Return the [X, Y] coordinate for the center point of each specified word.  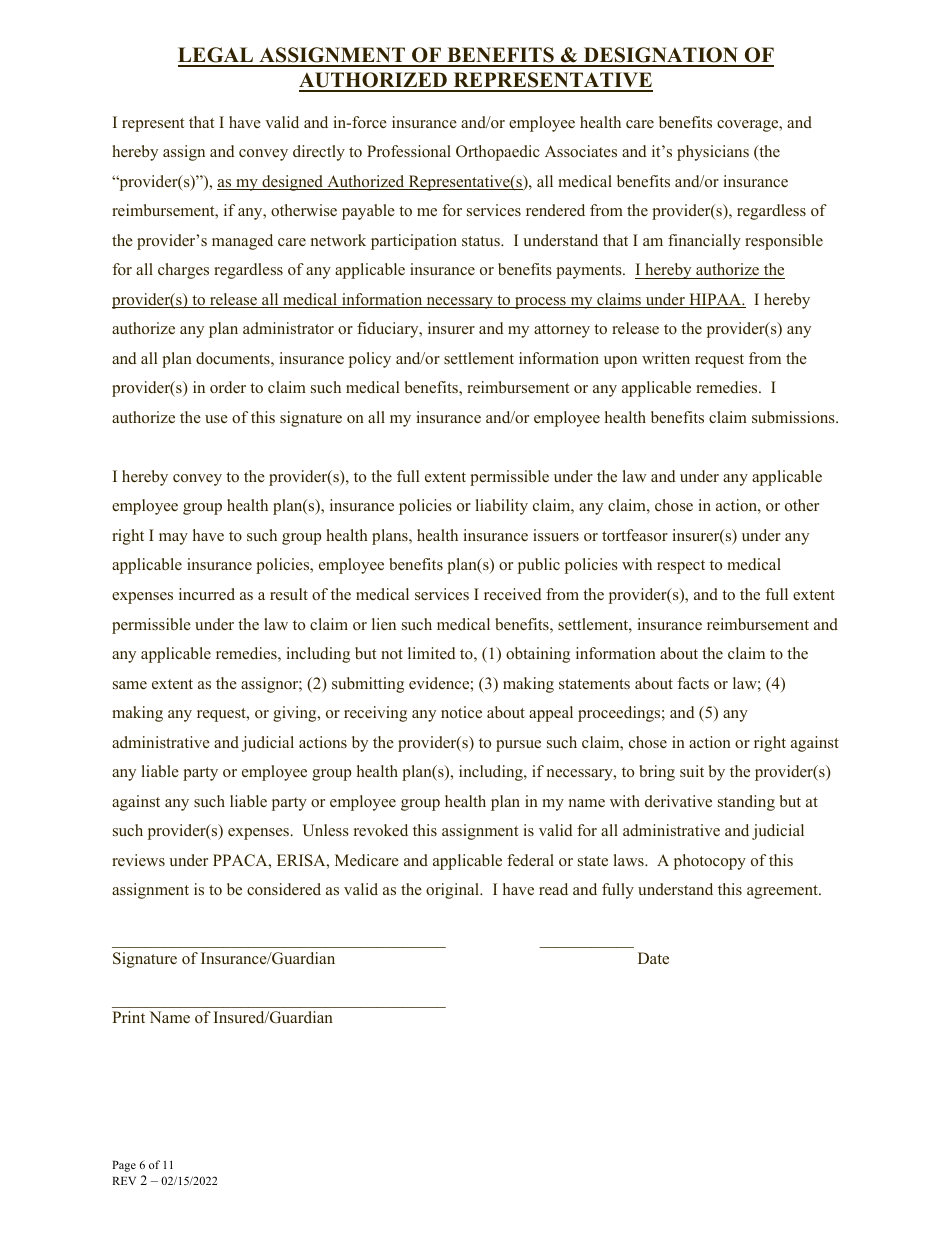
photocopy [710, 862]
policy [370, 360]
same [130, 685]
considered [284, 889]
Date [653, 958]
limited [432, 653]
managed [242, 242]
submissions [794, 417]
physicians [713, 153]
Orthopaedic [498, 153]
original [454, 891]
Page [124, 1166]
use [216, 419]
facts [693, 683]
